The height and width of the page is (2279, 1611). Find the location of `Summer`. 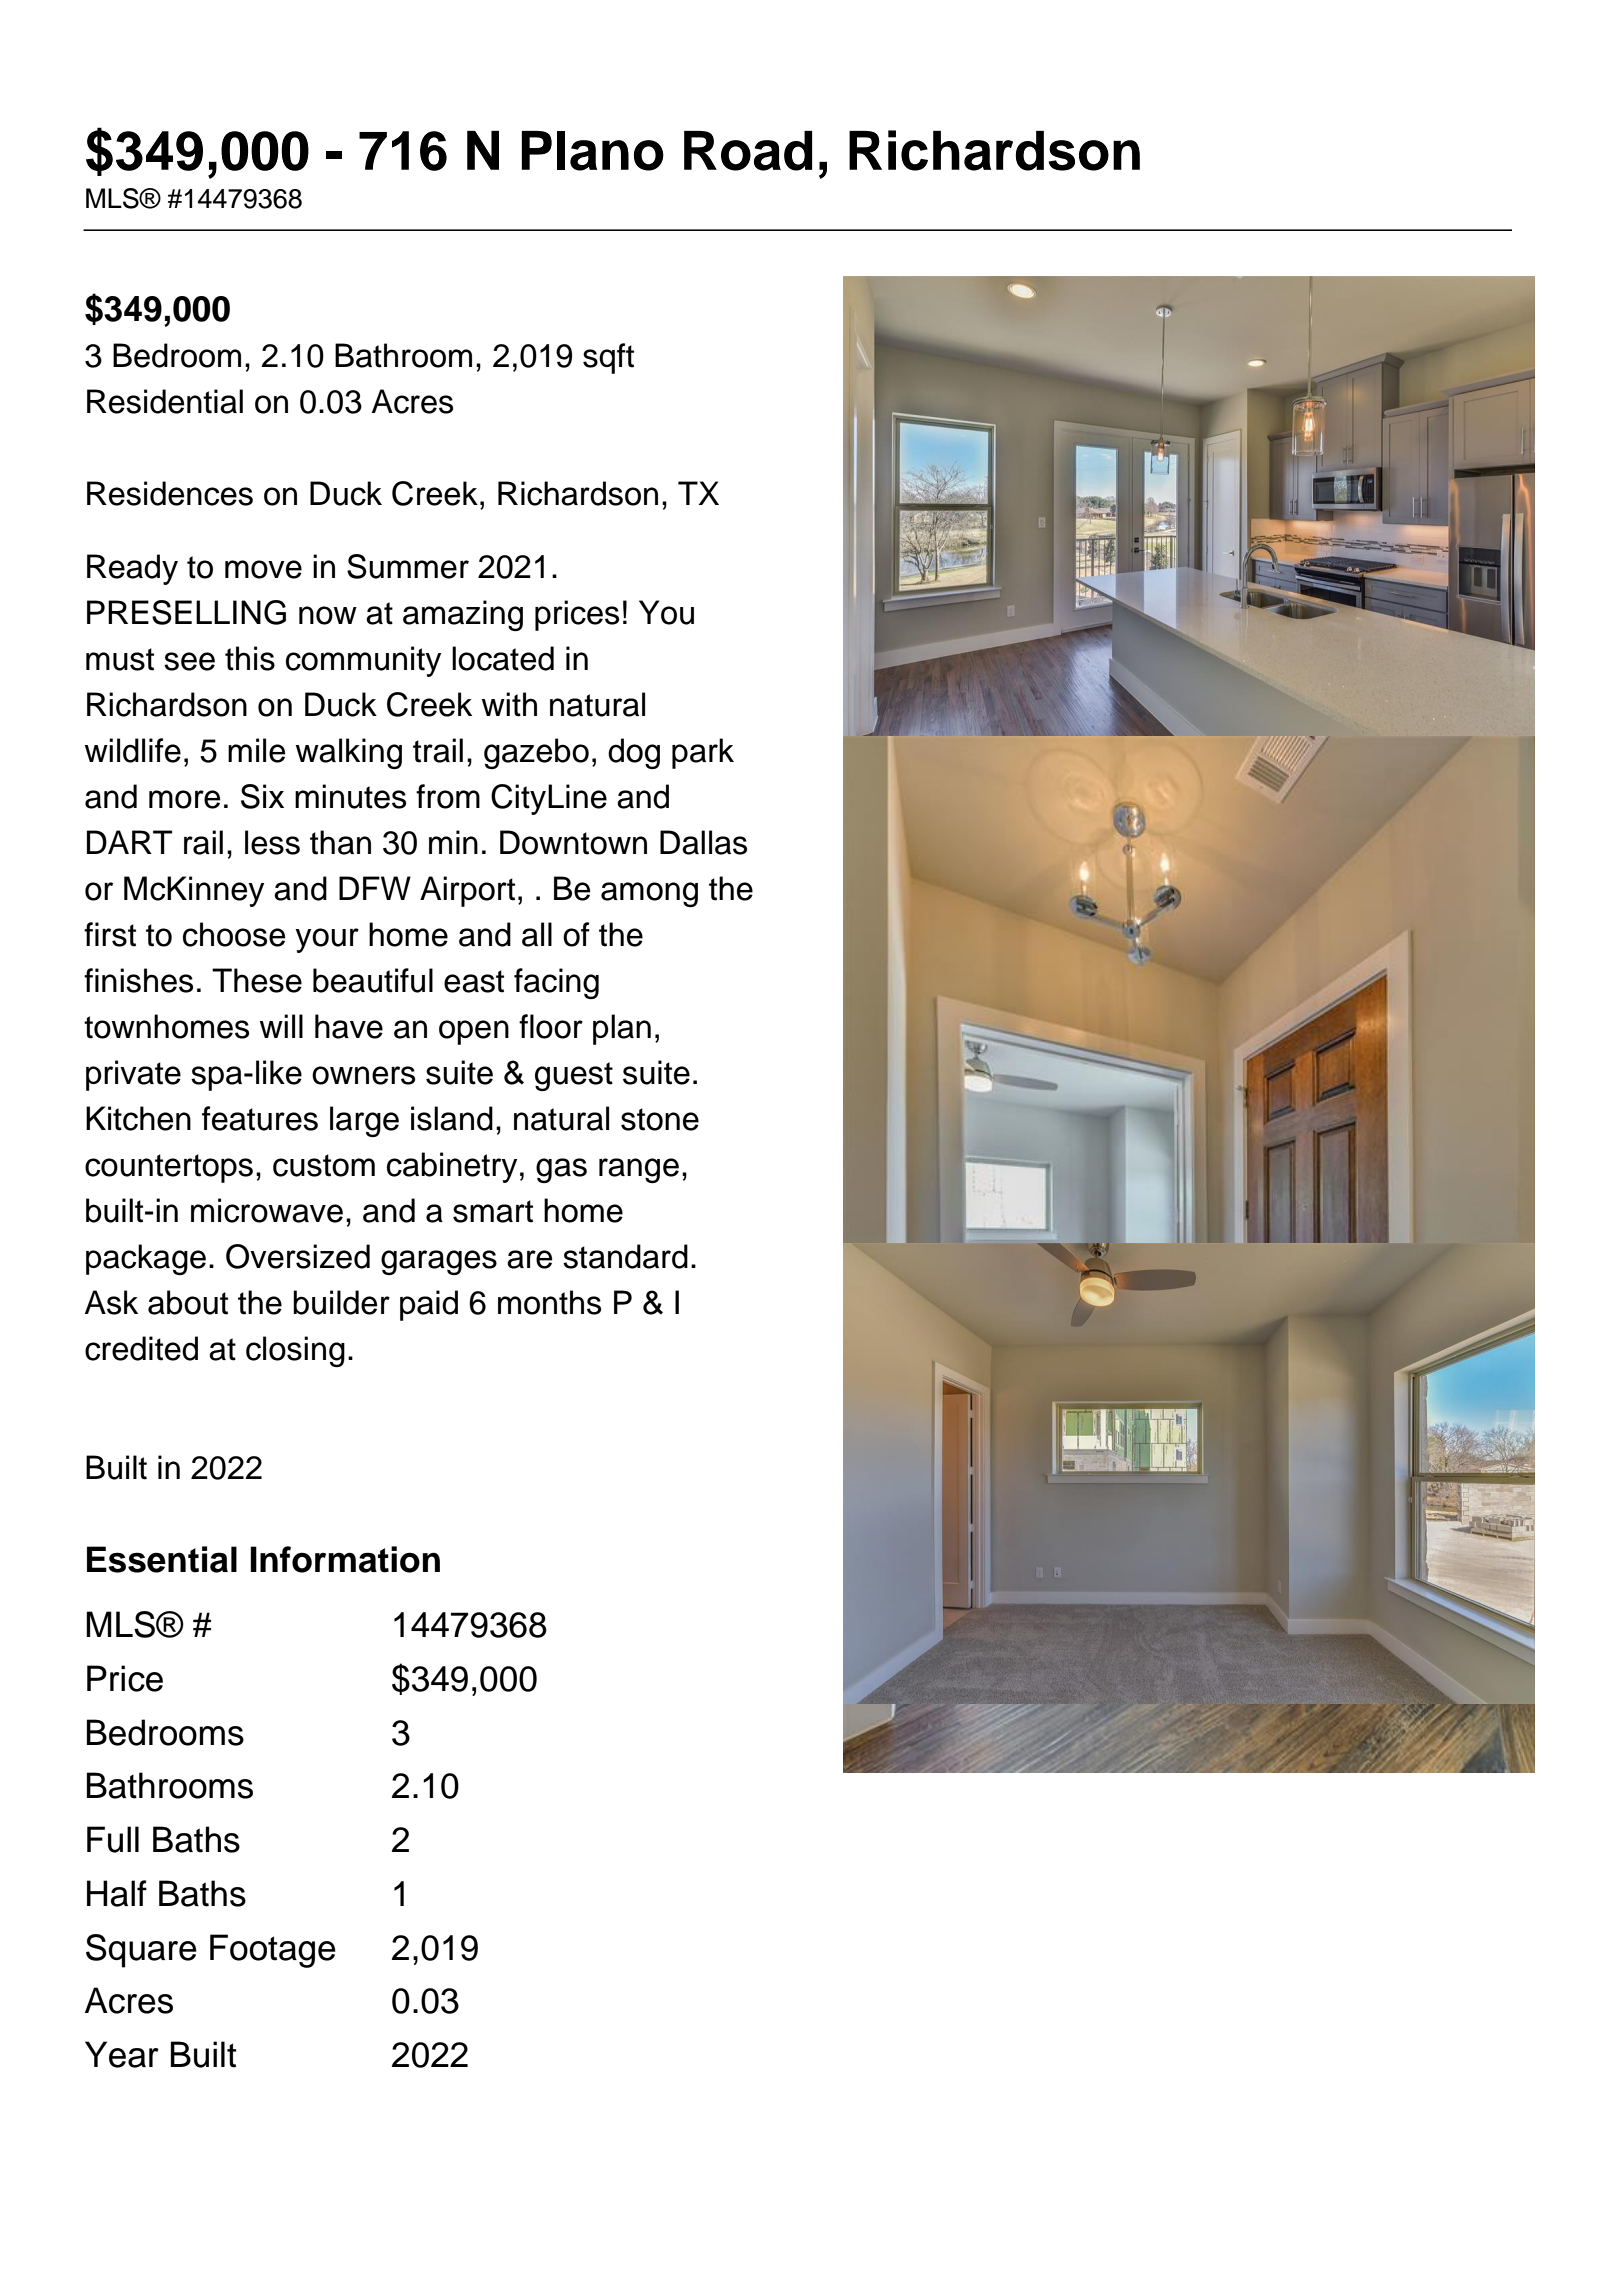

Summer is located at coordinates (408, 566).
